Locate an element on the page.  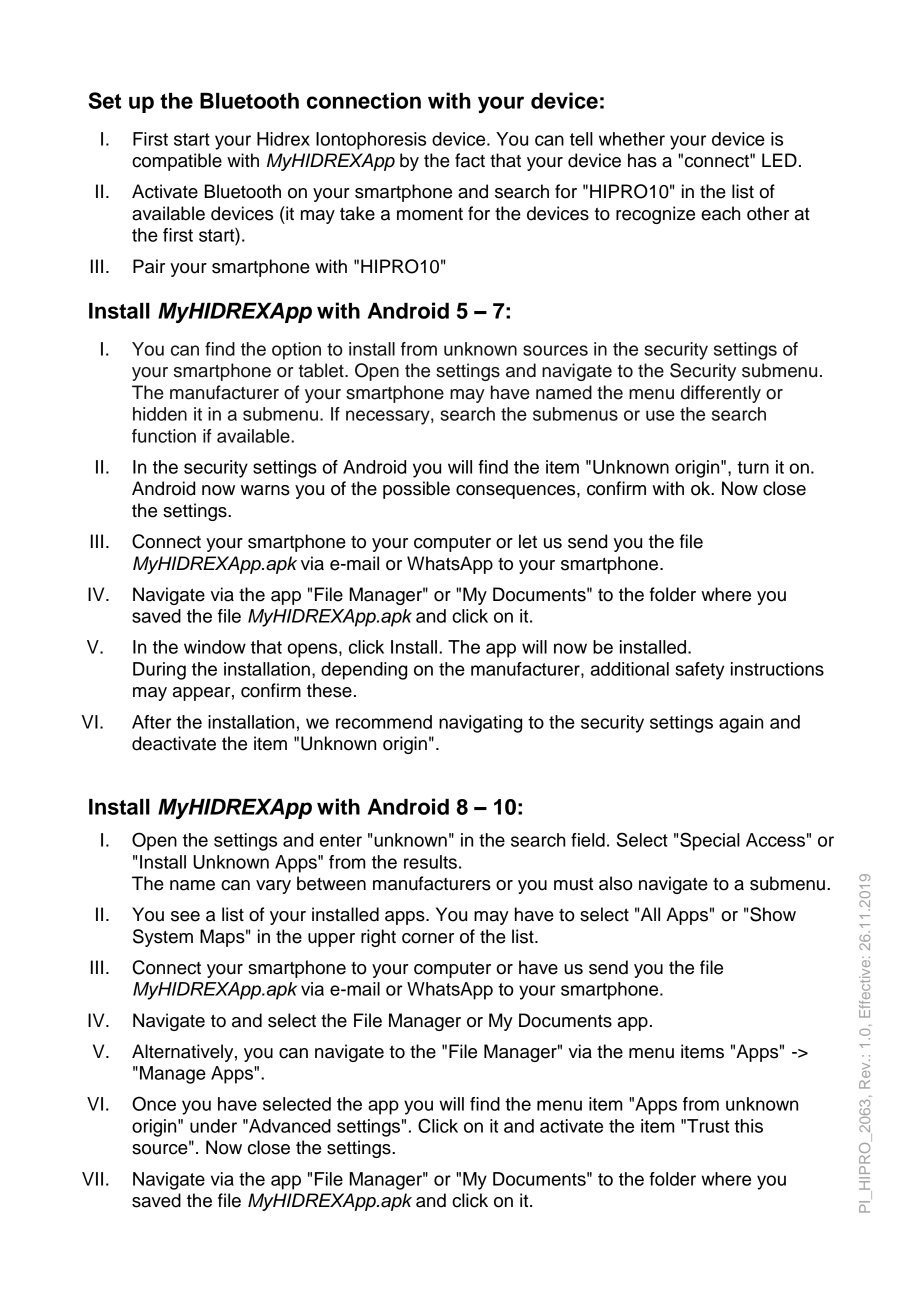
see is located at coordinates (185, 916).
